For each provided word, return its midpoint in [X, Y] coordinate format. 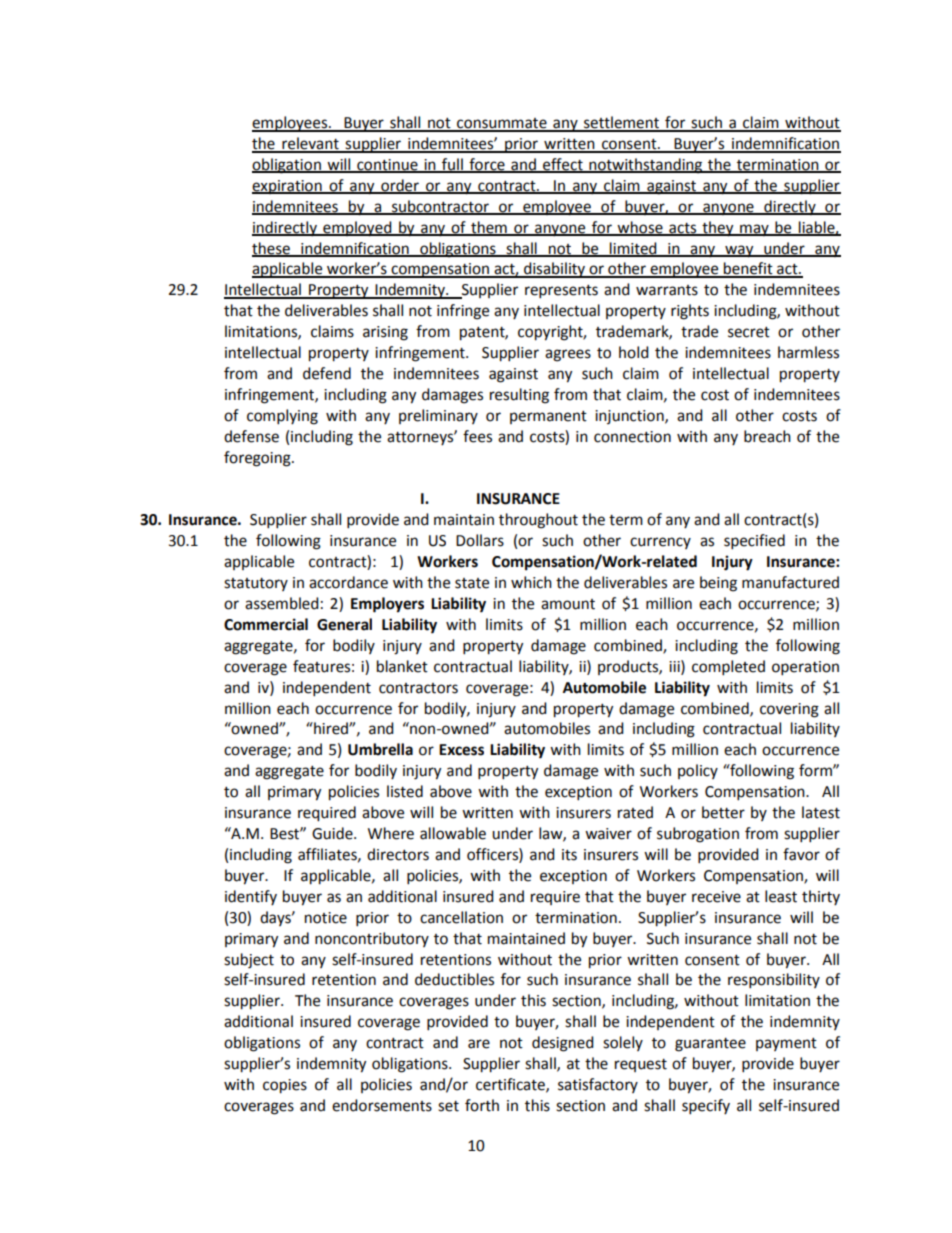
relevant [310, 144]
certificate [511, 1085]
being [718, 584]
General [344, 624]
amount [568, 604]
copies [285, 1086]
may [754, 230]
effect [563, 165]
